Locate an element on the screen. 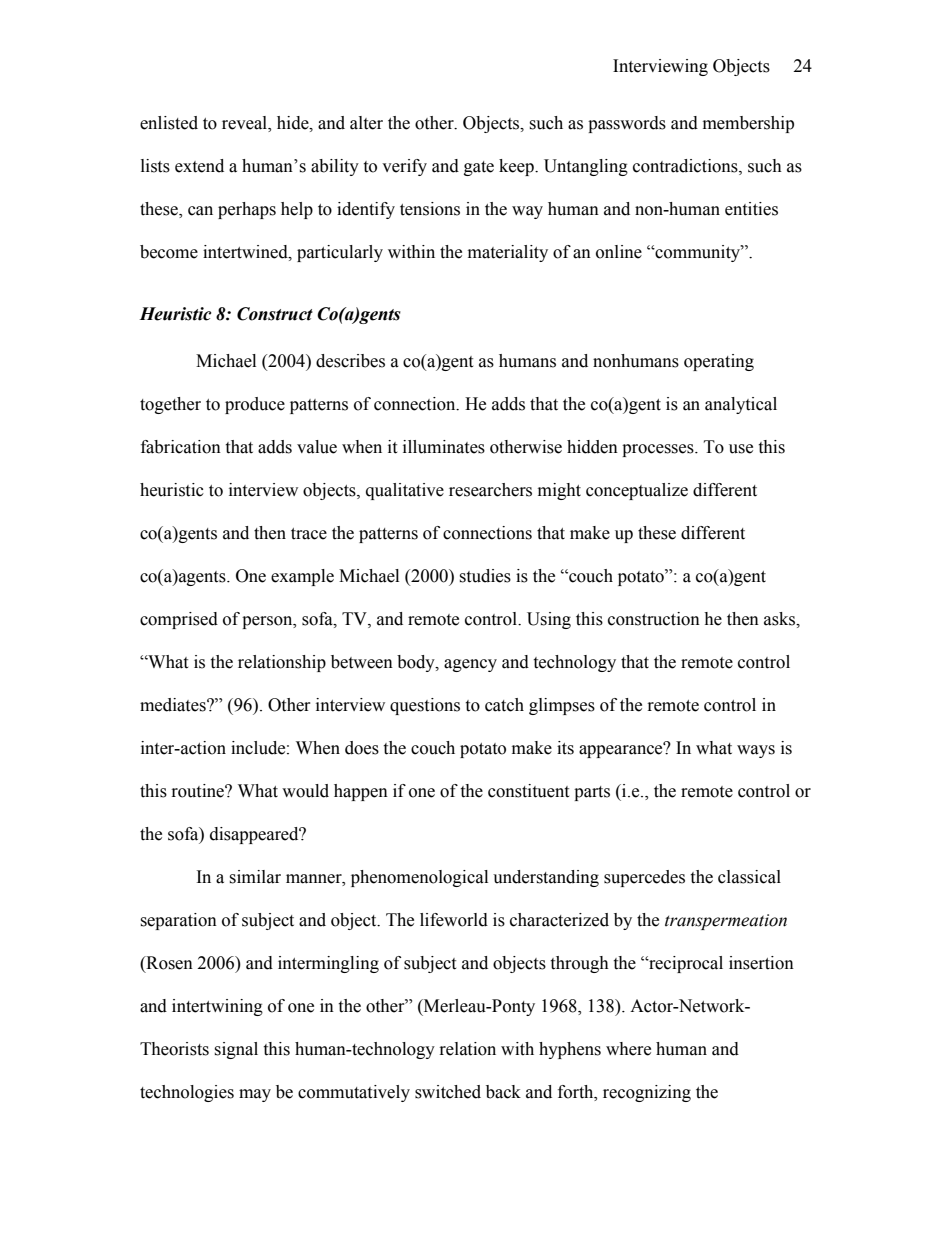 This screenshot has height=1233, width=952. may is located at coordinates (255, 1095).
